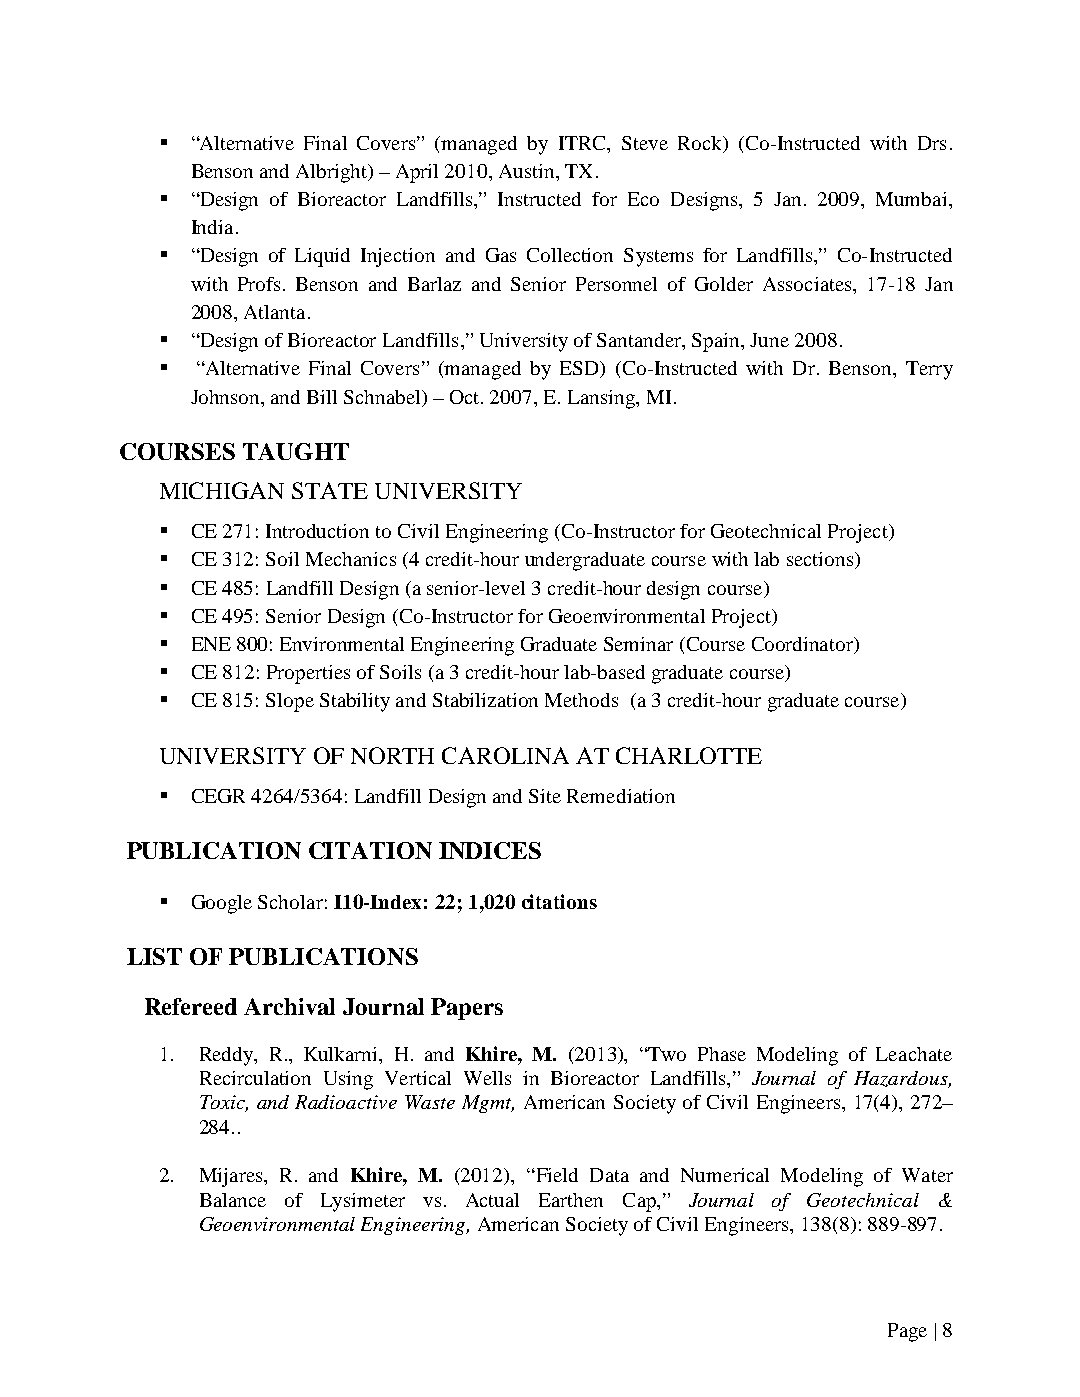 The width and height of the screenshot is (1080, 1397). Describe the element at coordinates (571, 1200) in the screenshot. I see `Earthen` at that location.
